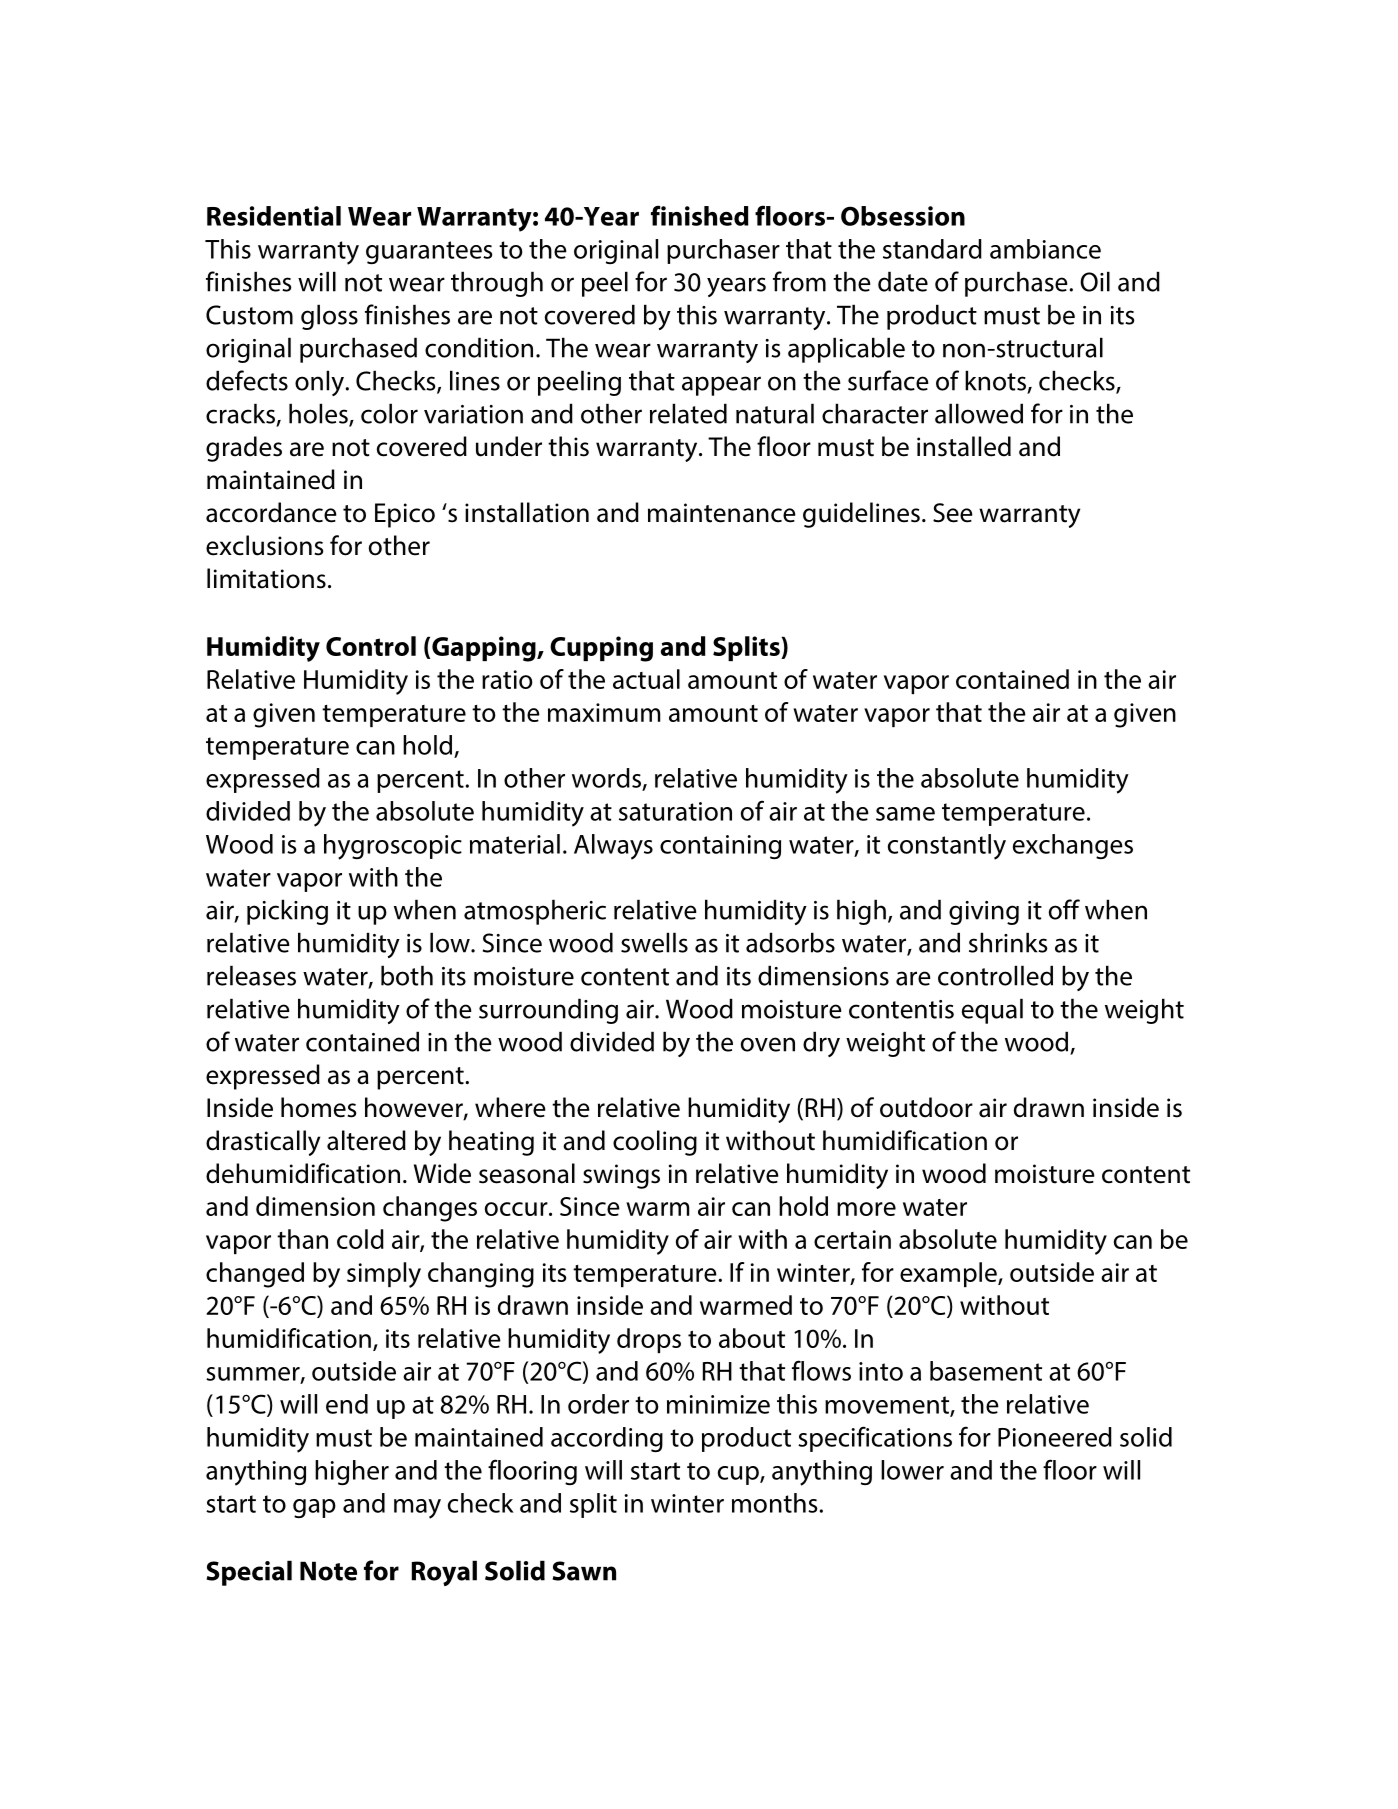 Image resolution: width=1398 pixels, height=1809 pixels. What do you see at coordinates (328, 1571) in the screenshot?
I see `Note` at bounding box center [328, 1571].
